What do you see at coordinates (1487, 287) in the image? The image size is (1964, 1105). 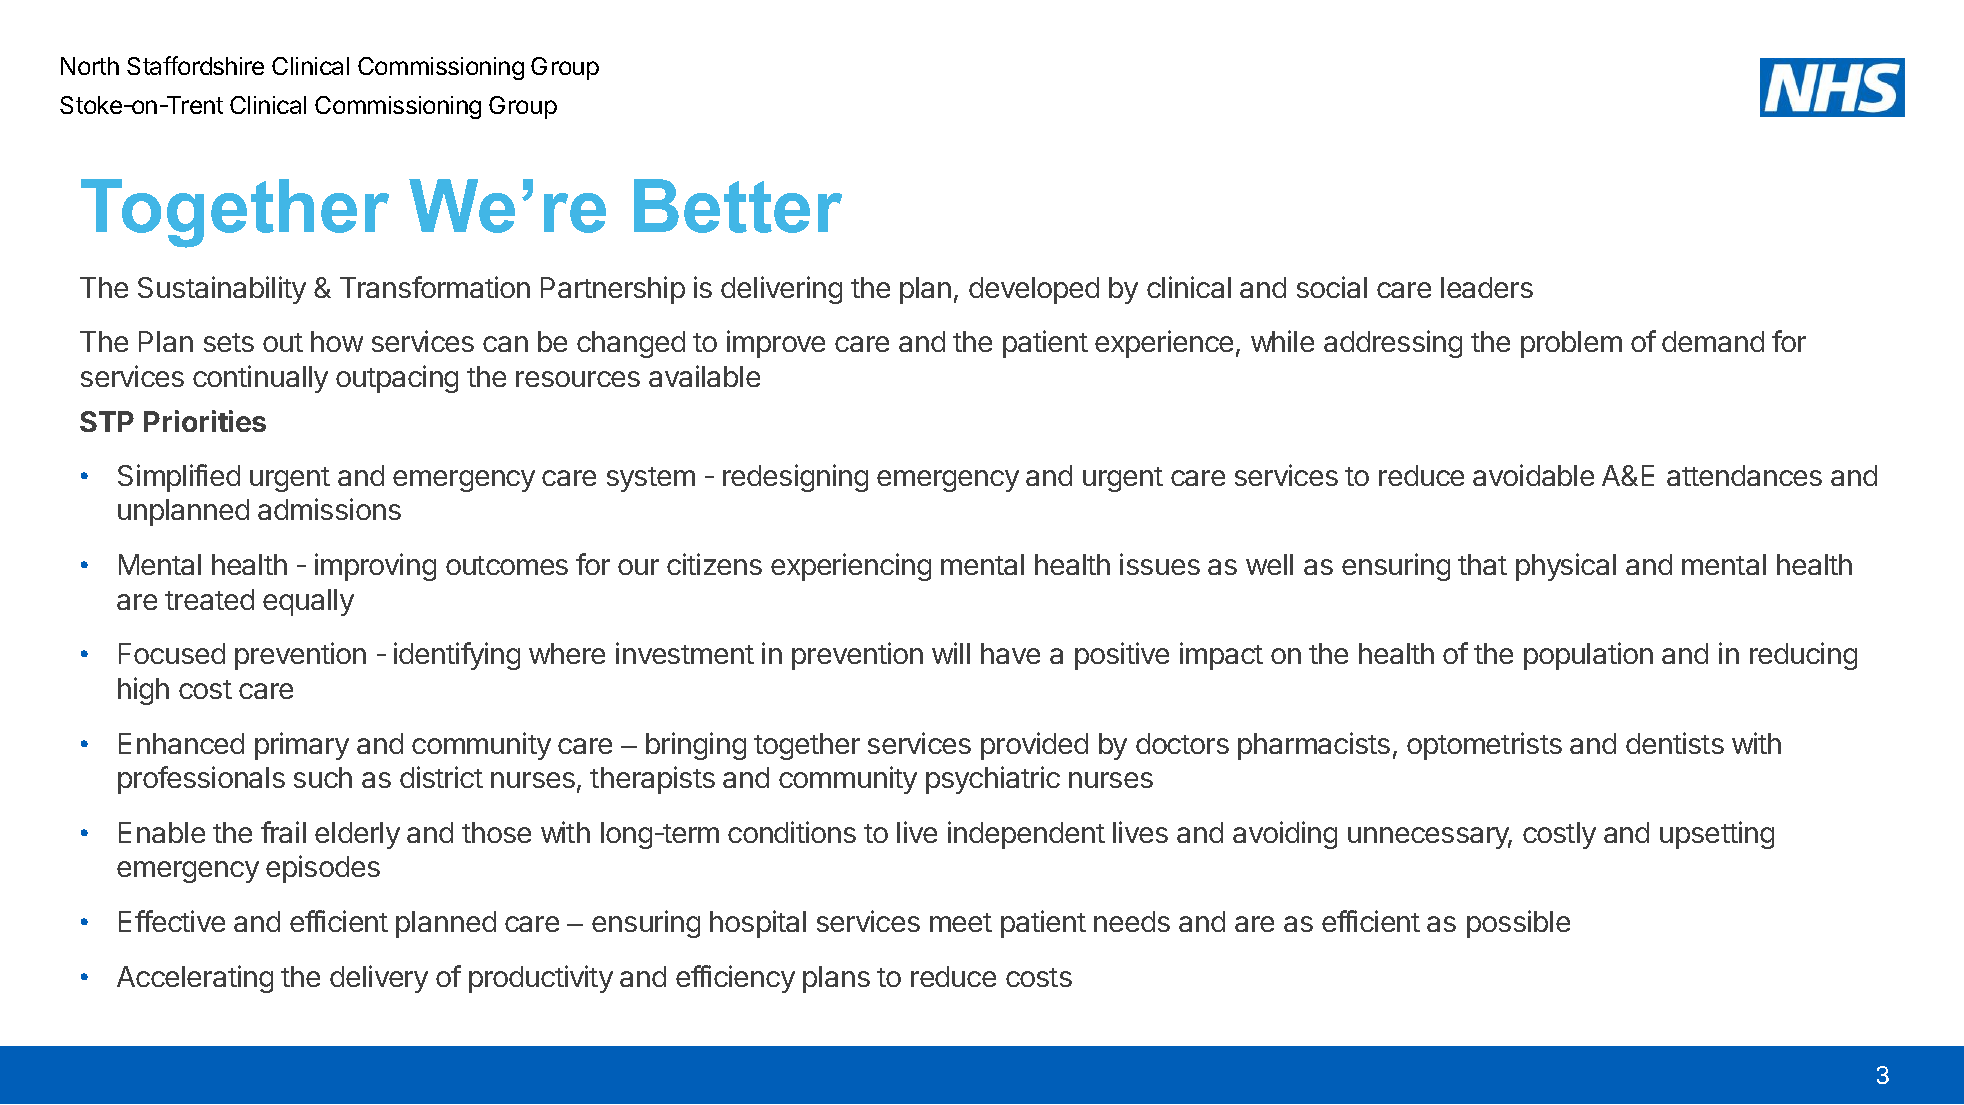 I see `leaders` at bounding box center [1487, 287].
